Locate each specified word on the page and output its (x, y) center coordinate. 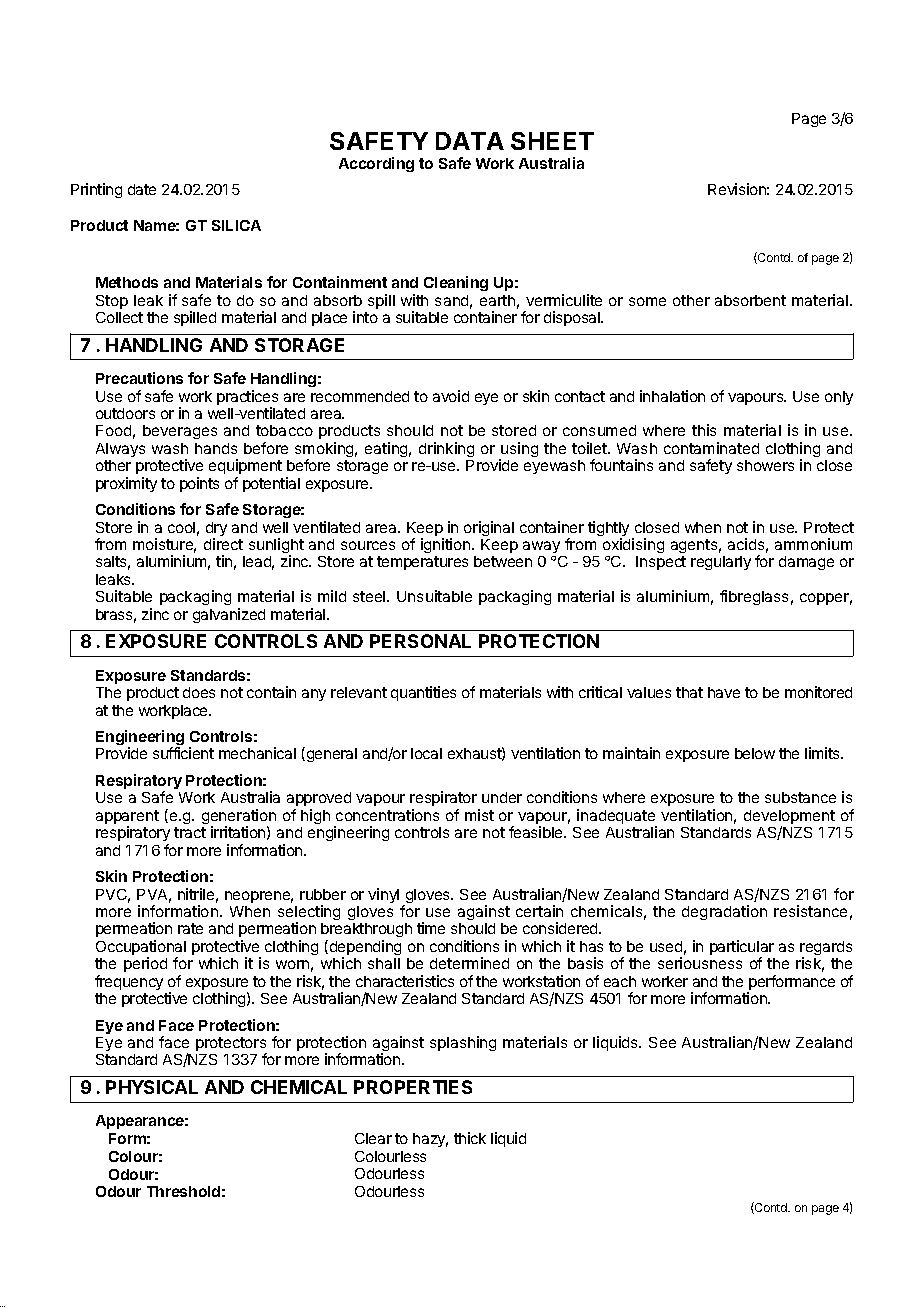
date (142, 189)
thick (470, 1138)
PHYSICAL (152, 1087)
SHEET (552, 141)
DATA (470, 141)
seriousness (700, 963)
